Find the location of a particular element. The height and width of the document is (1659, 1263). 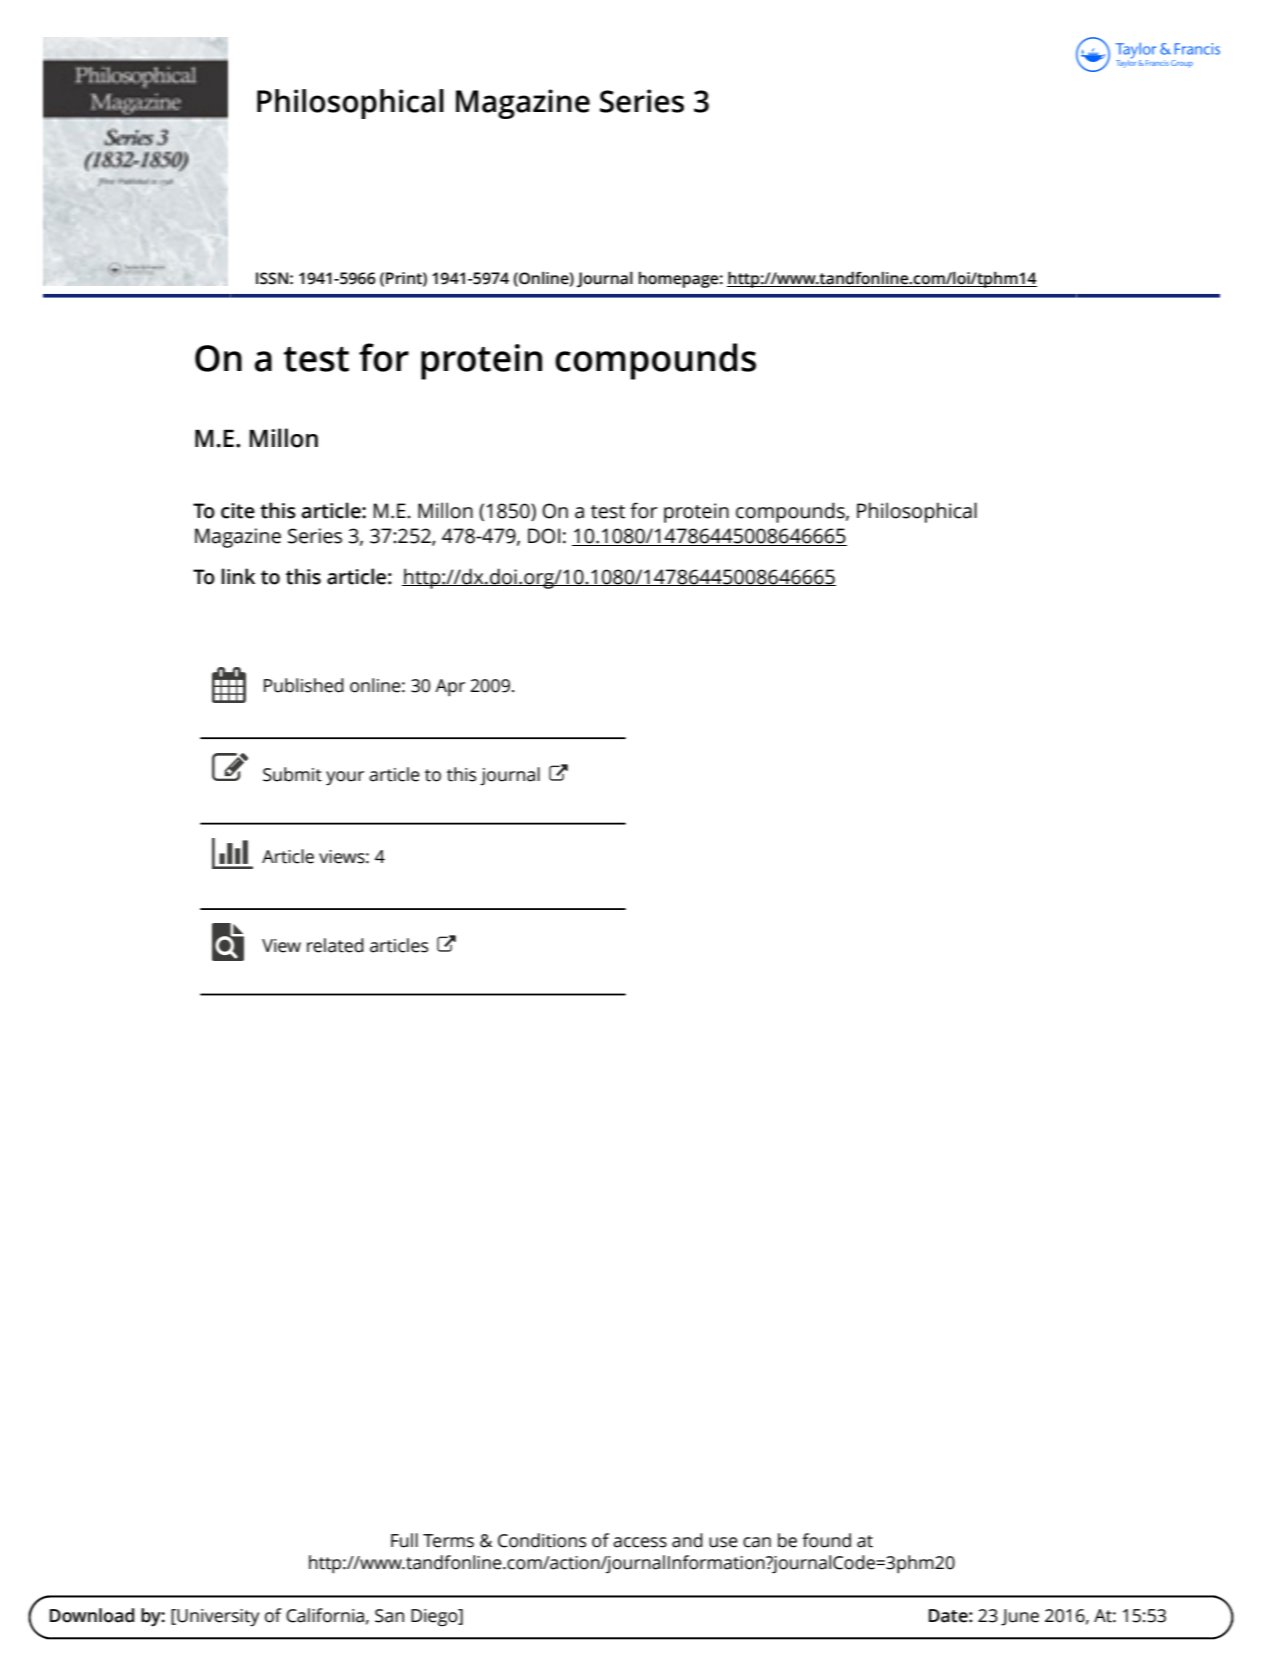

link is located at coordinates (238, 576).
